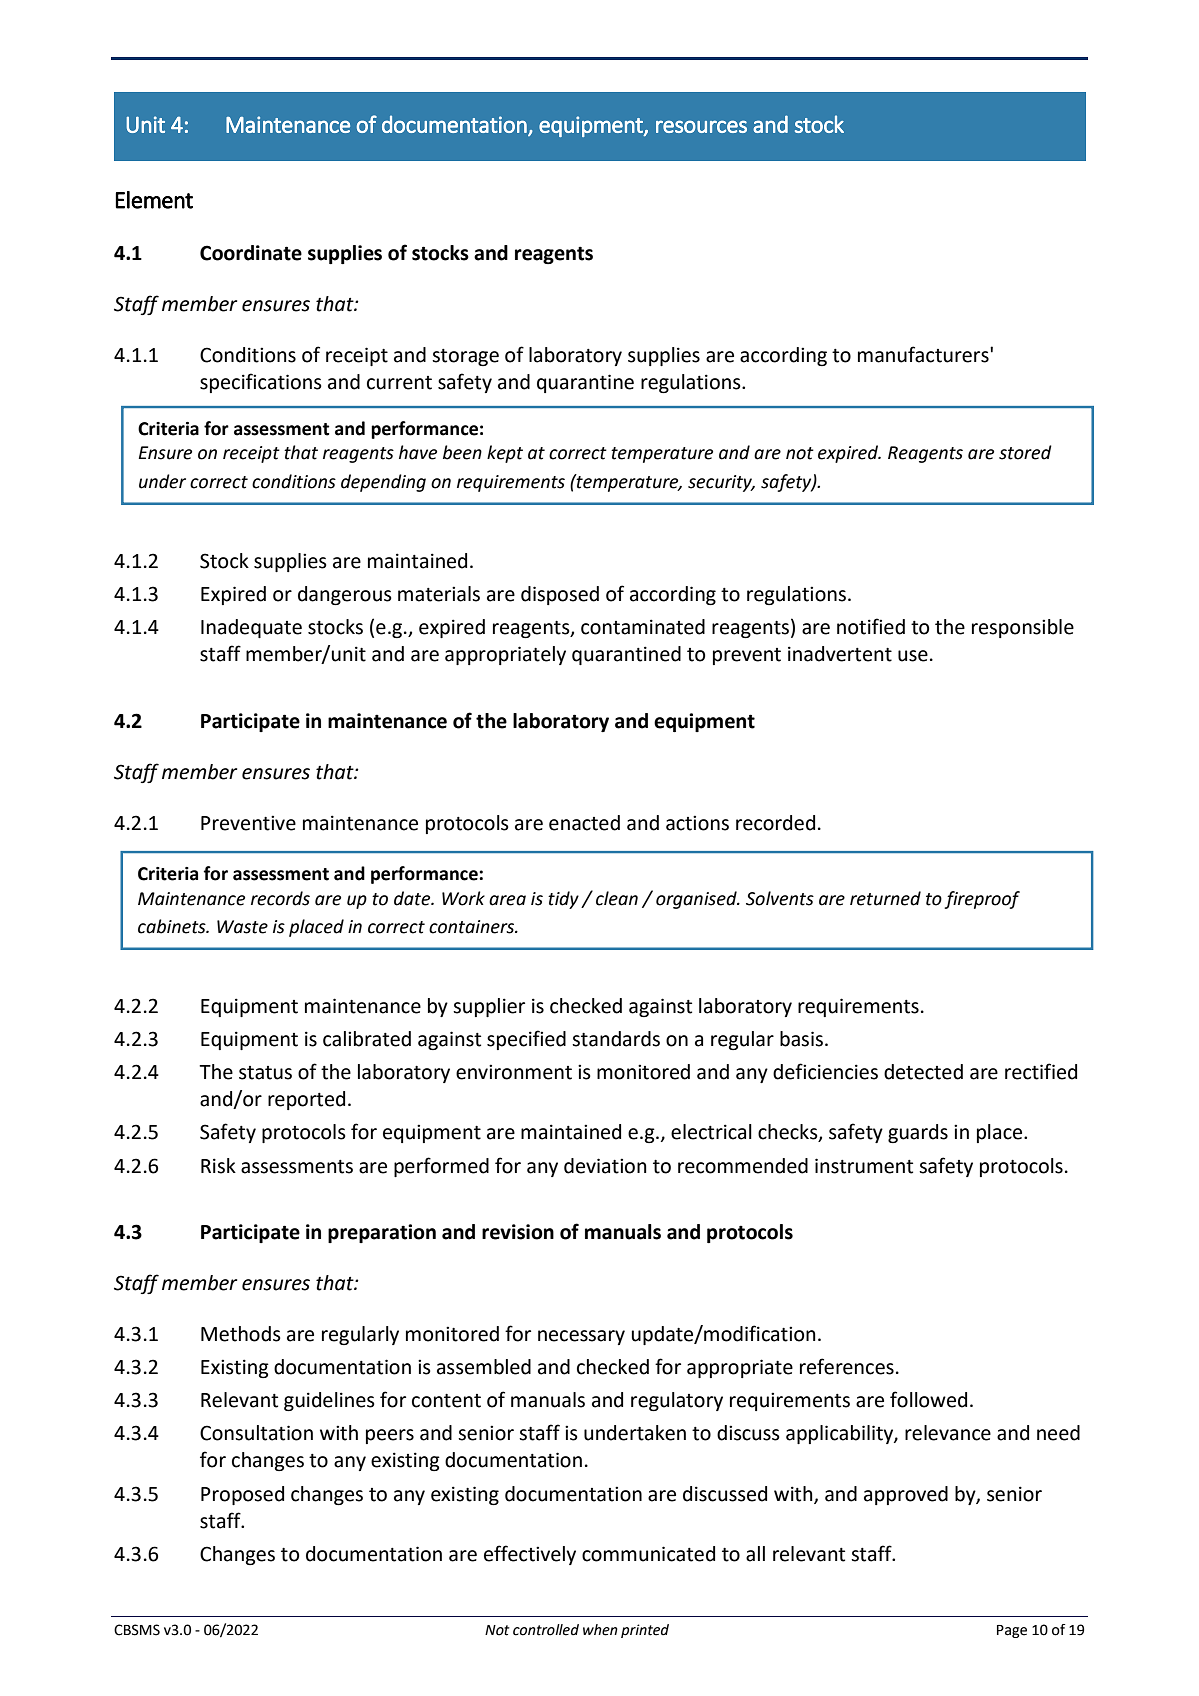 This document has height=1696, width=1199. What do you see at coordinates (251, 253) in the document?
I see `Coordinate` at bounding box center [251, 253].
